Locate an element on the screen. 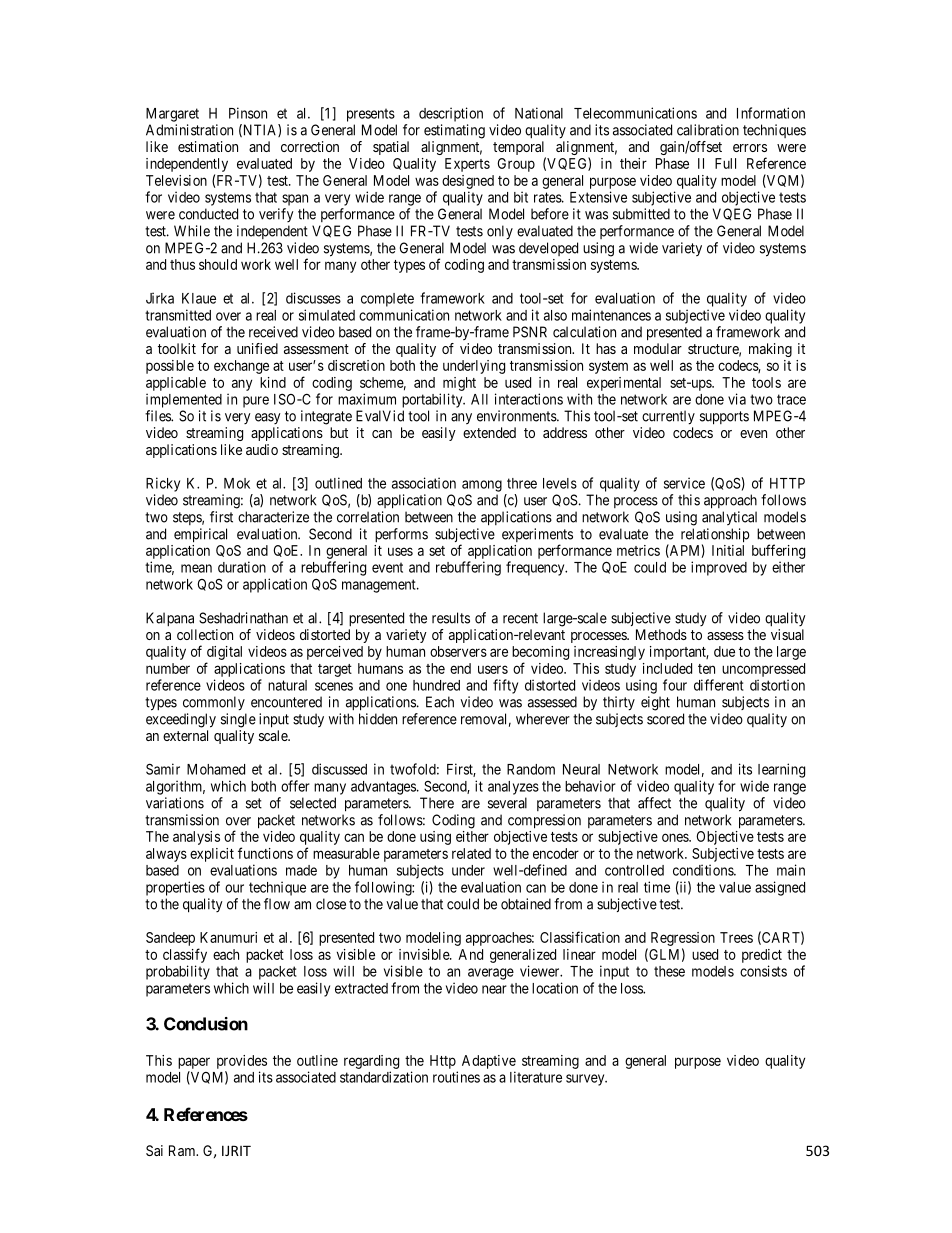 This screenshot has height=1233, width=952. exchange is located at coordinates (241, 367).
